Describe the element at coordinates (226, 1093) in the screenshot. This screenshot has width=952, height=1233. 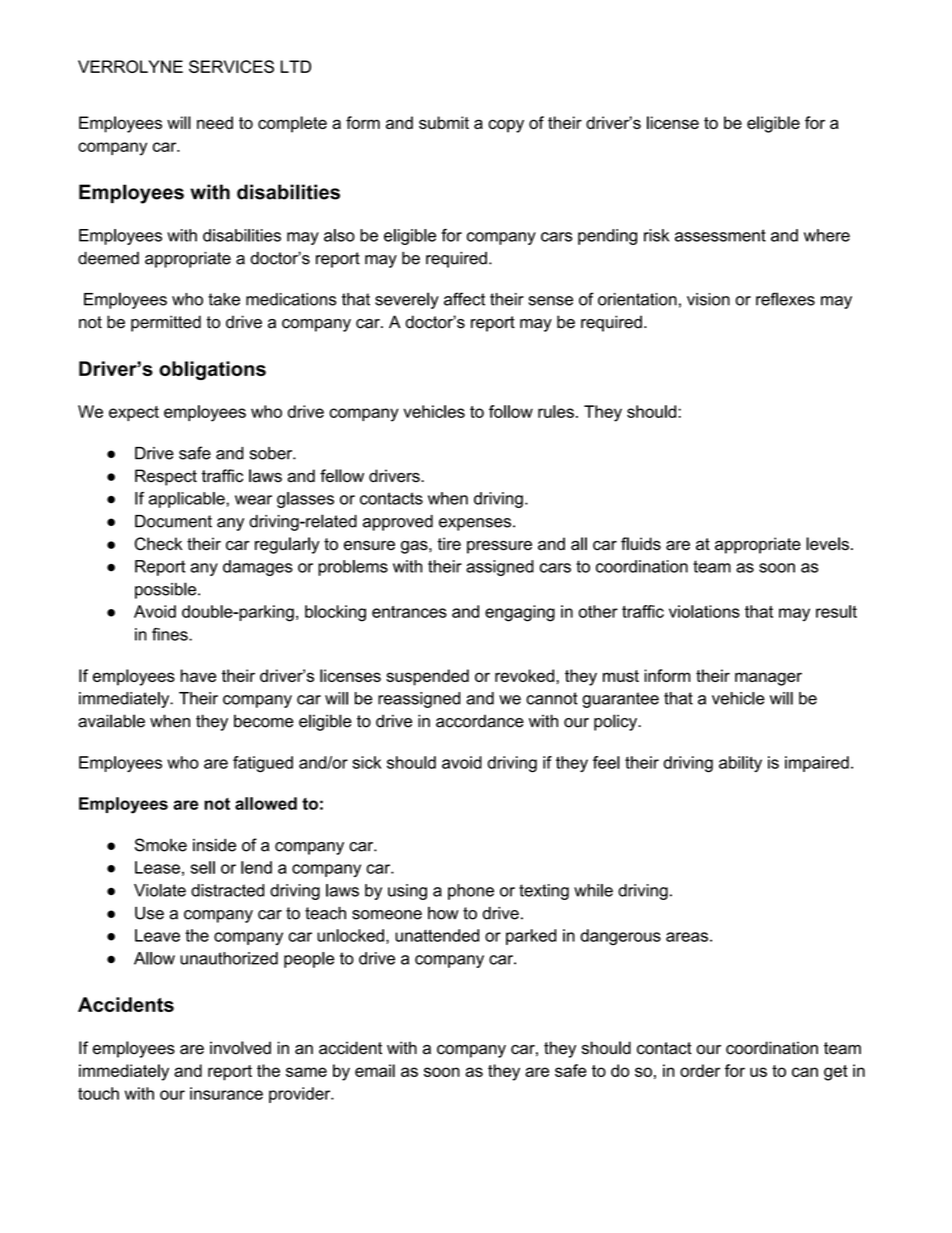
I see `insurance` at that location.
